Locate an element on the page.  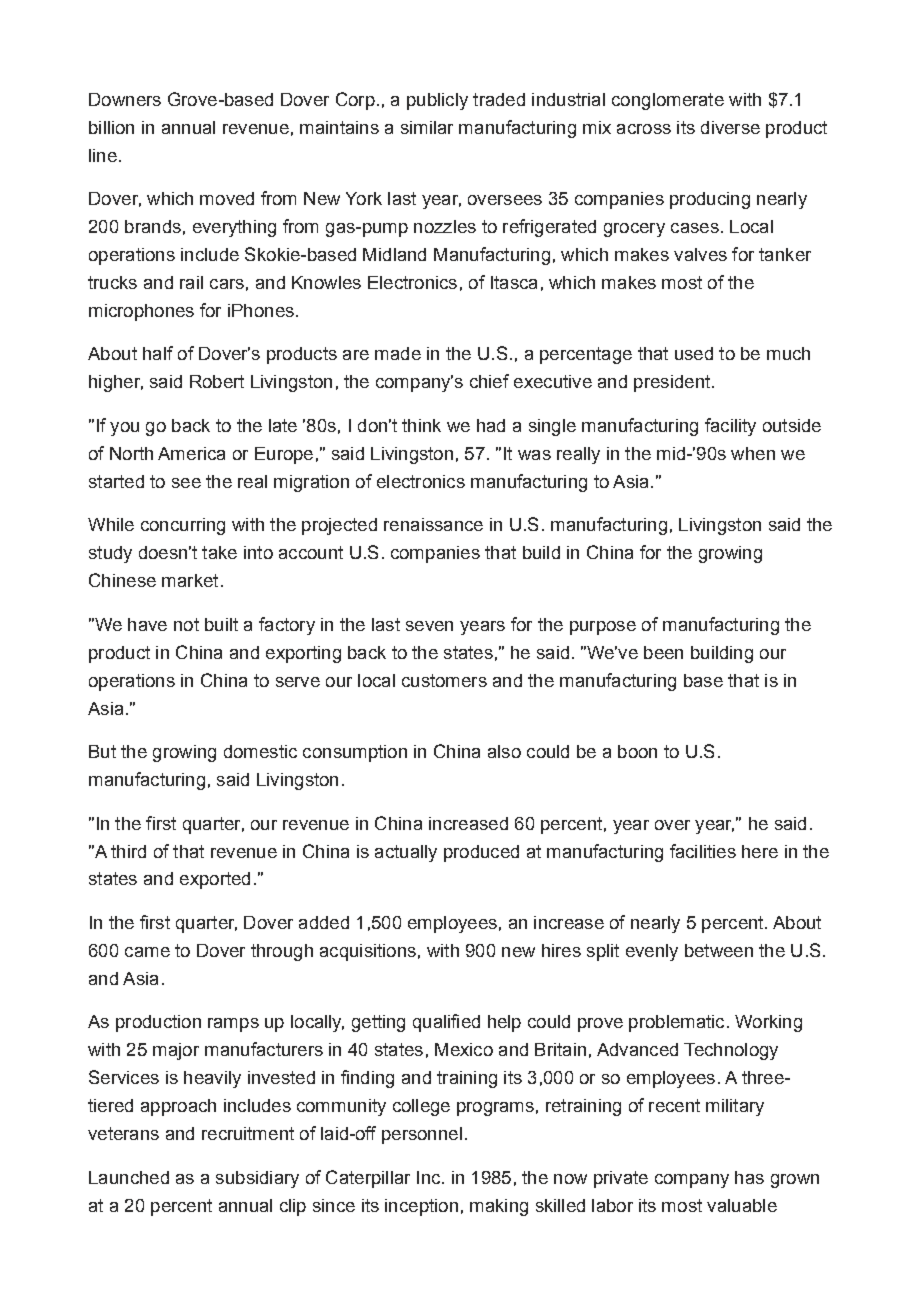
chief is located at coordinates (489, 381).
